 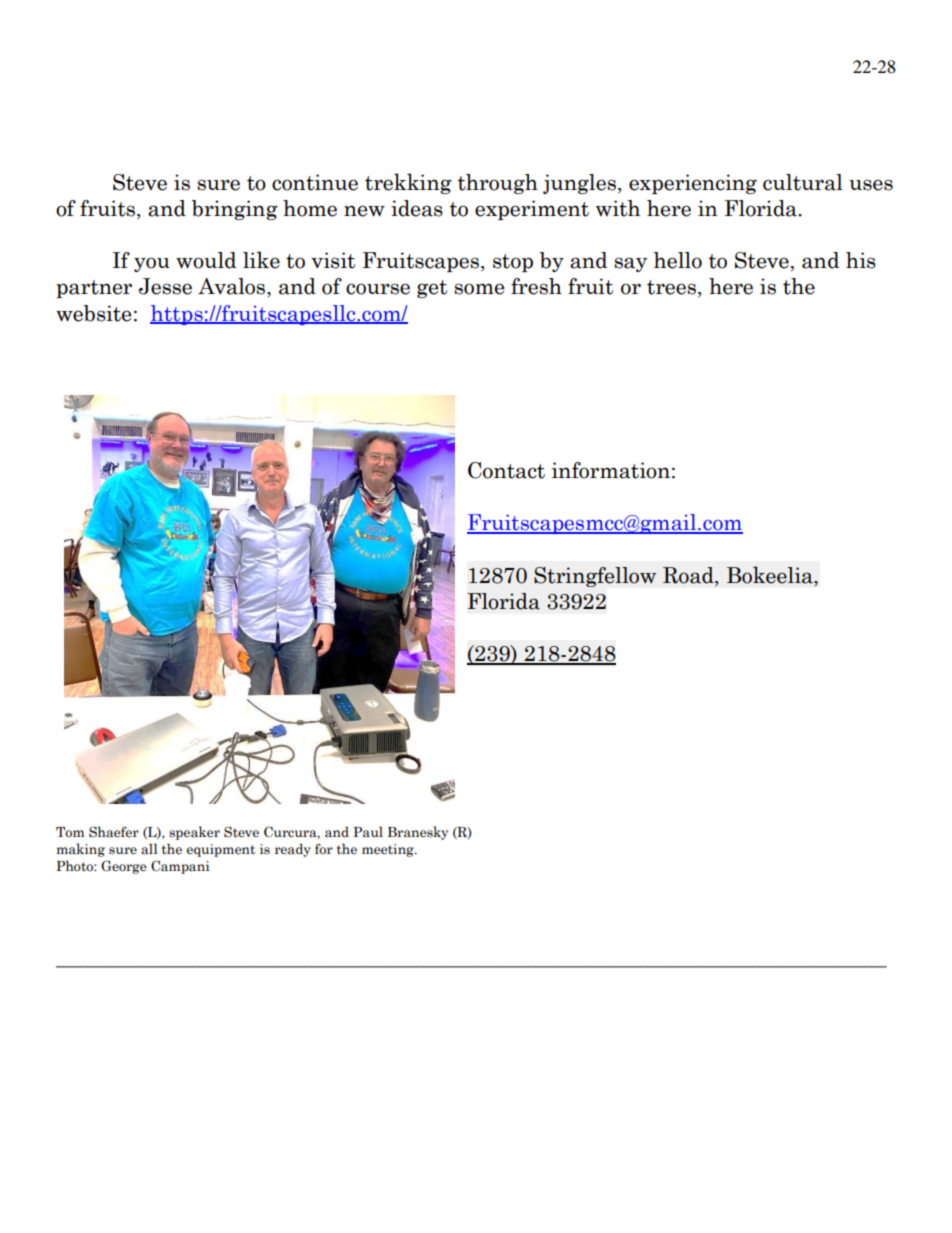 What do you see at coordinates (611, 470) in the document?
I see `information` at bounding box center [611, 470].
